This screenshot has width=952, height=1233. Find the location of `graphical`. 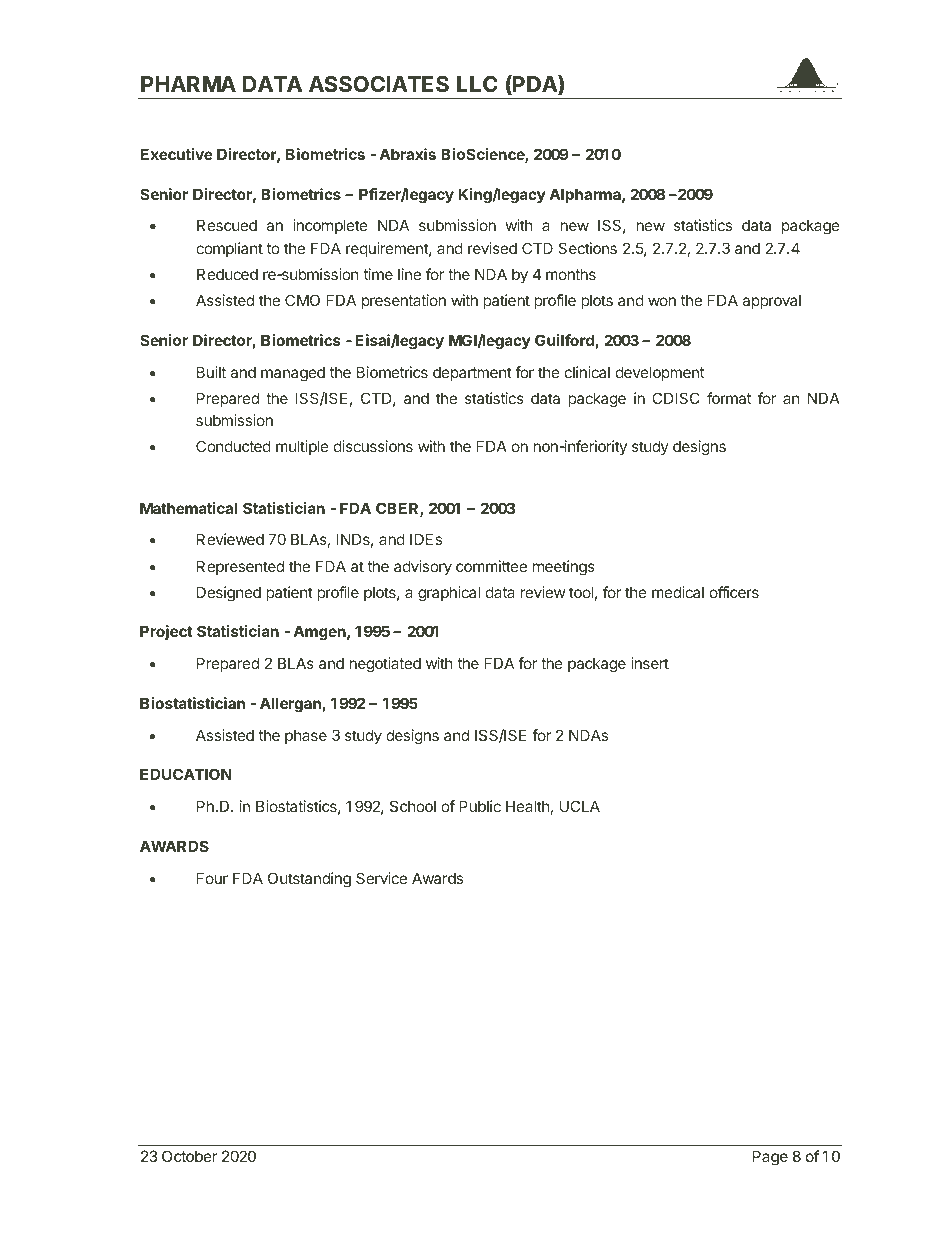

graphical is located at coordinates (449, 594).
